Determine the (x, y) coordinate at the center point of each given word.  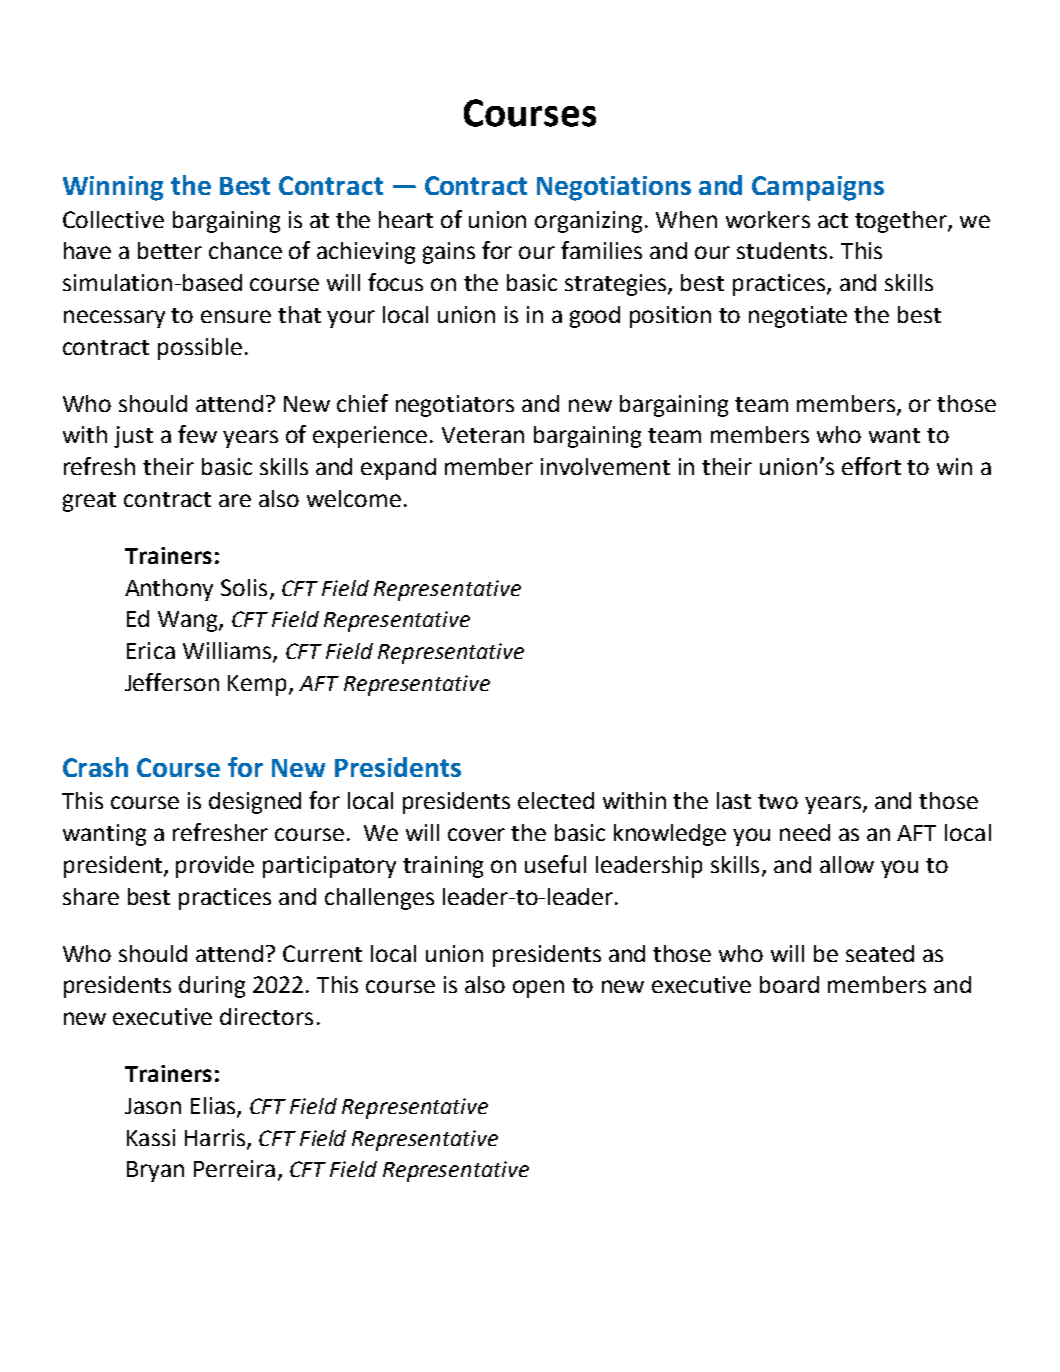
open (538, 989)
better (170, 250)
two (778, 801)
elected (556, 800)
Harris (215, 1137)
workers (768, 219)
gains (449, 253)
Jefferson (172, 682)
